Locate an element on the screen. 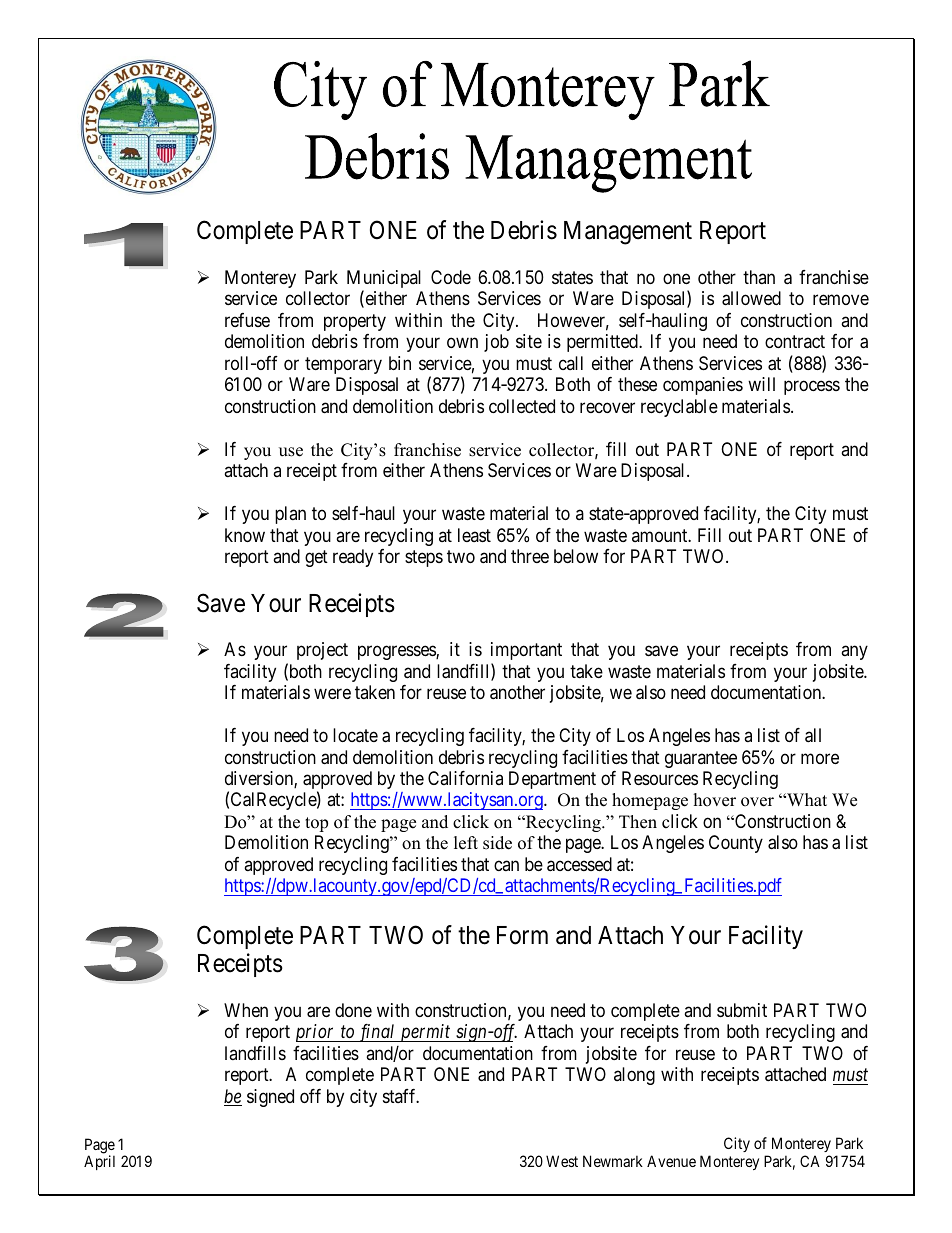 The height and width of the screenshot is (1233, 952). Code is located at coordinates (451, 277).
